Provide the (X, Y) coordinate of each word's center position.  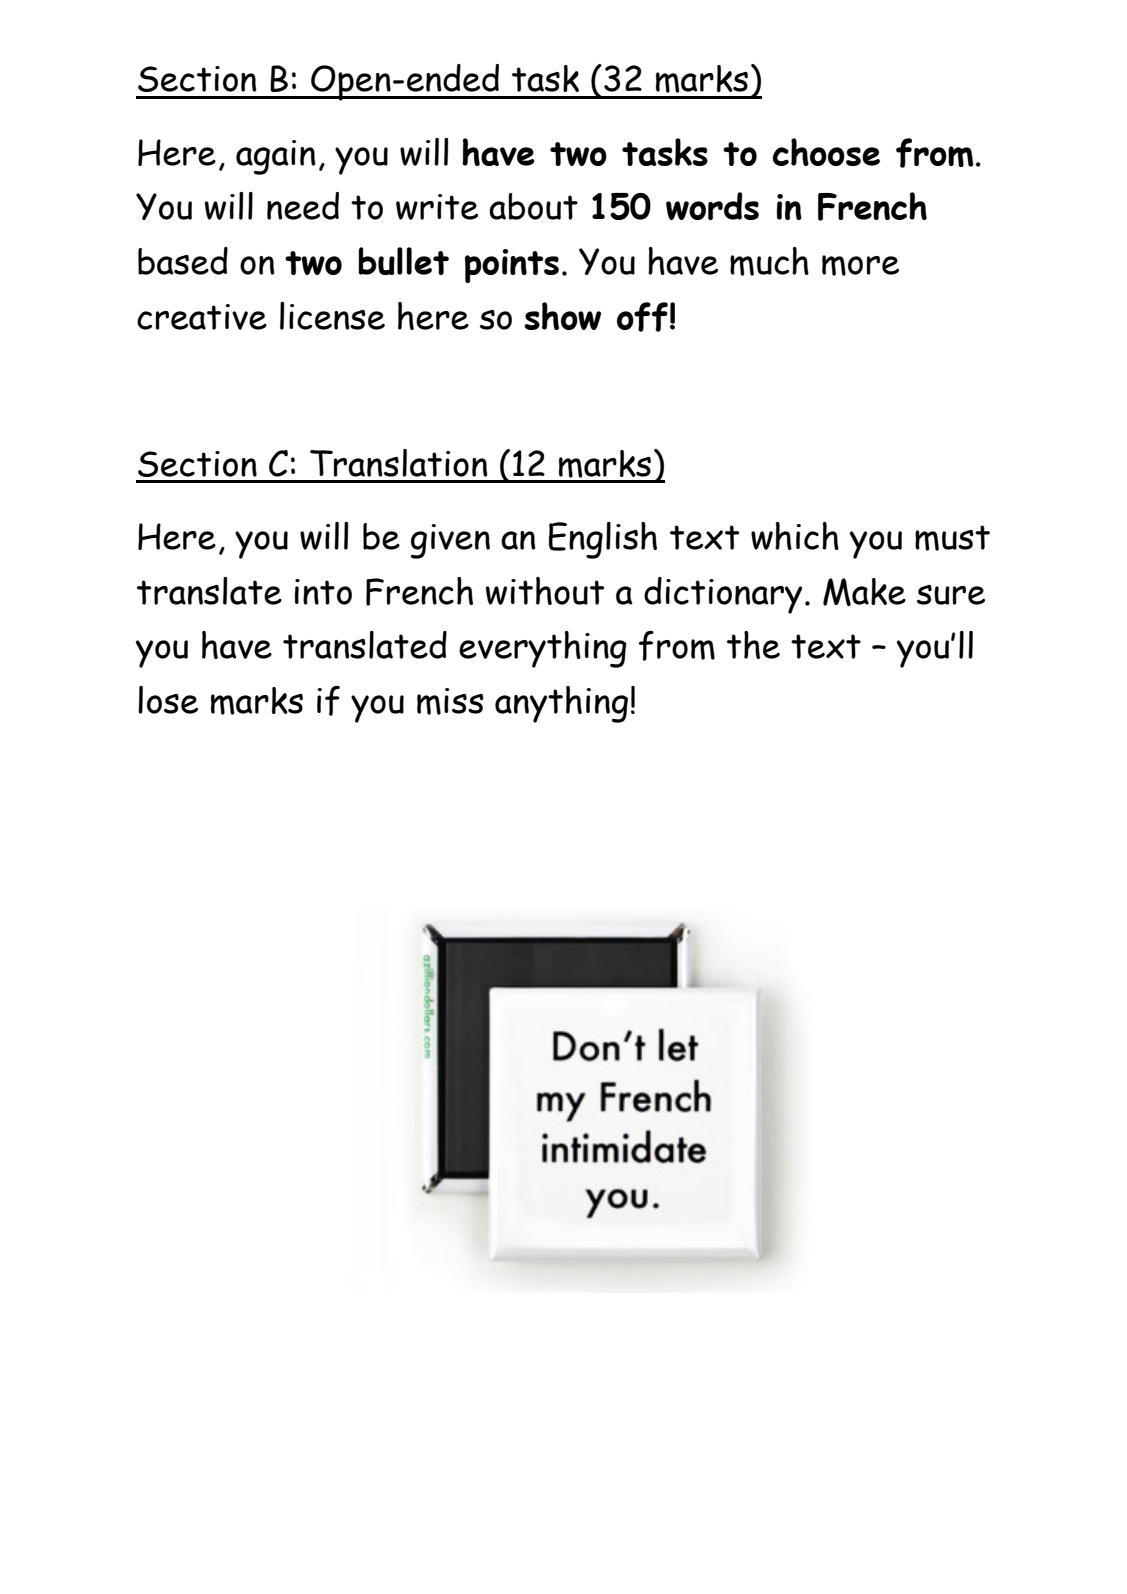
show (562, 316)
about (533, 206)
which (795, 536)
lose (168, 700)
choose (826, 152)
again (275, 157)
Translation (398, 463)
